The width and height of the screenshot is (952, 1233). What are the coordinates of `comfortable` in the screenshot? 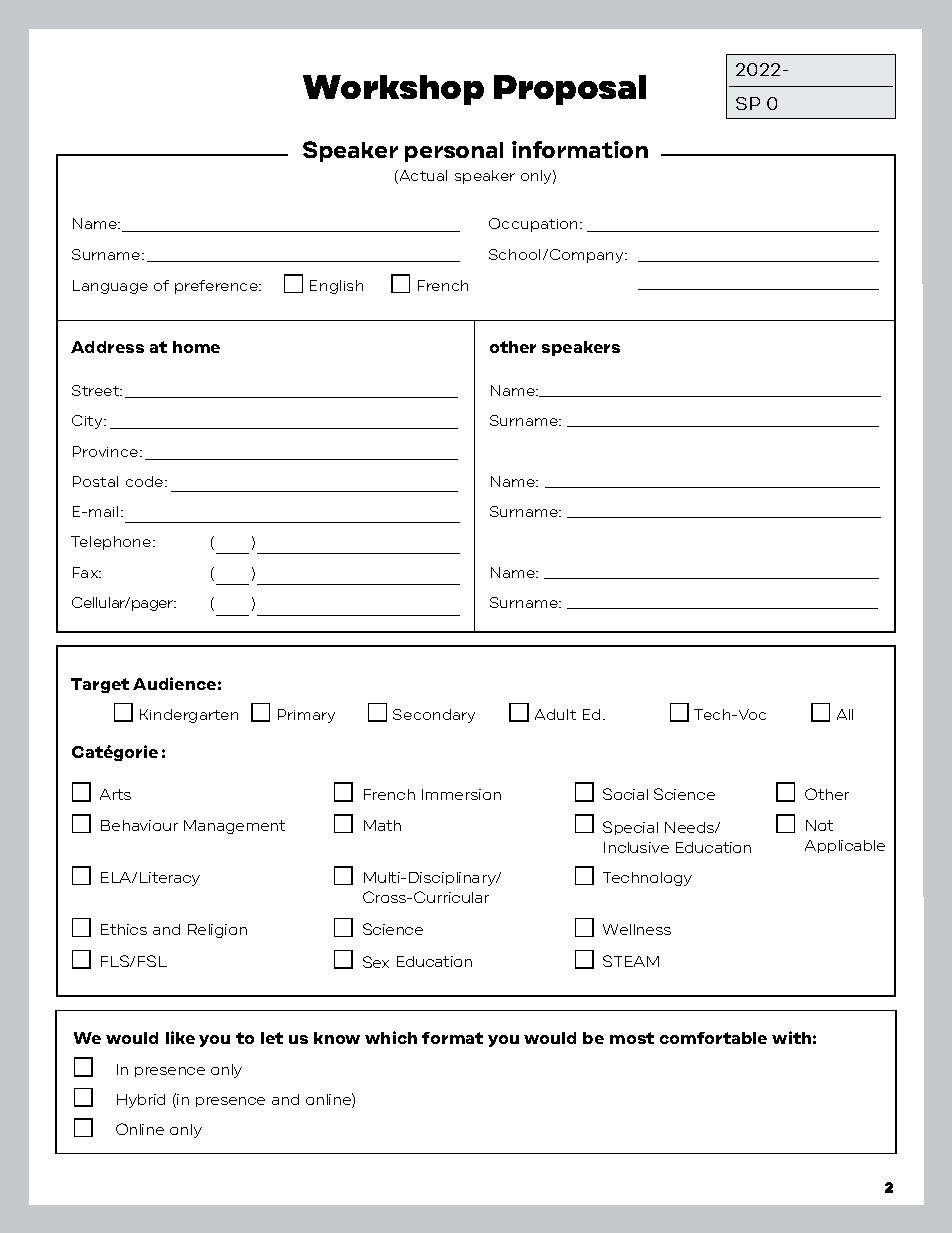 It's located at (713, 1038).
